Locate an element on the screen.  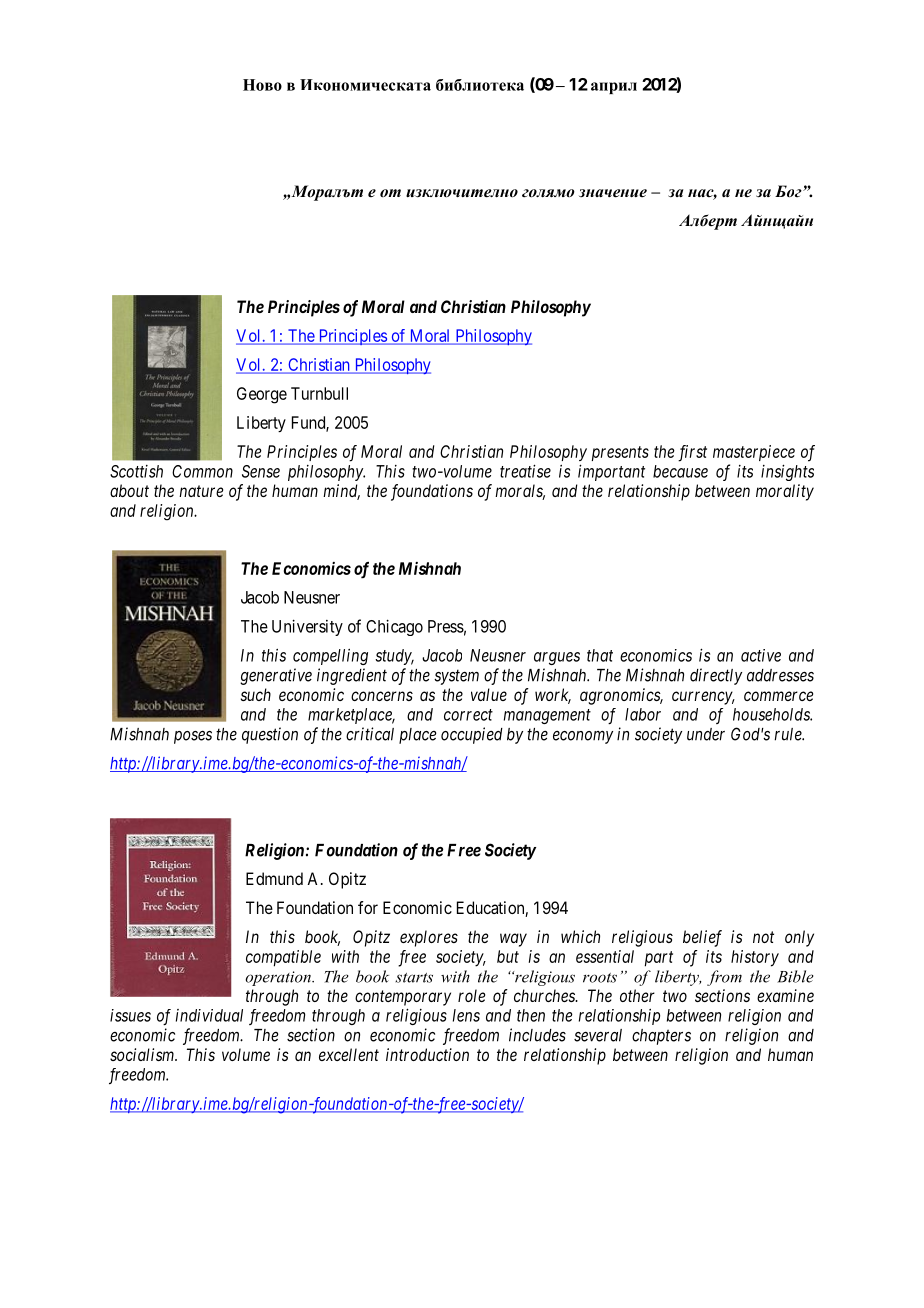
individual is located at coordinates (209, 1015).
